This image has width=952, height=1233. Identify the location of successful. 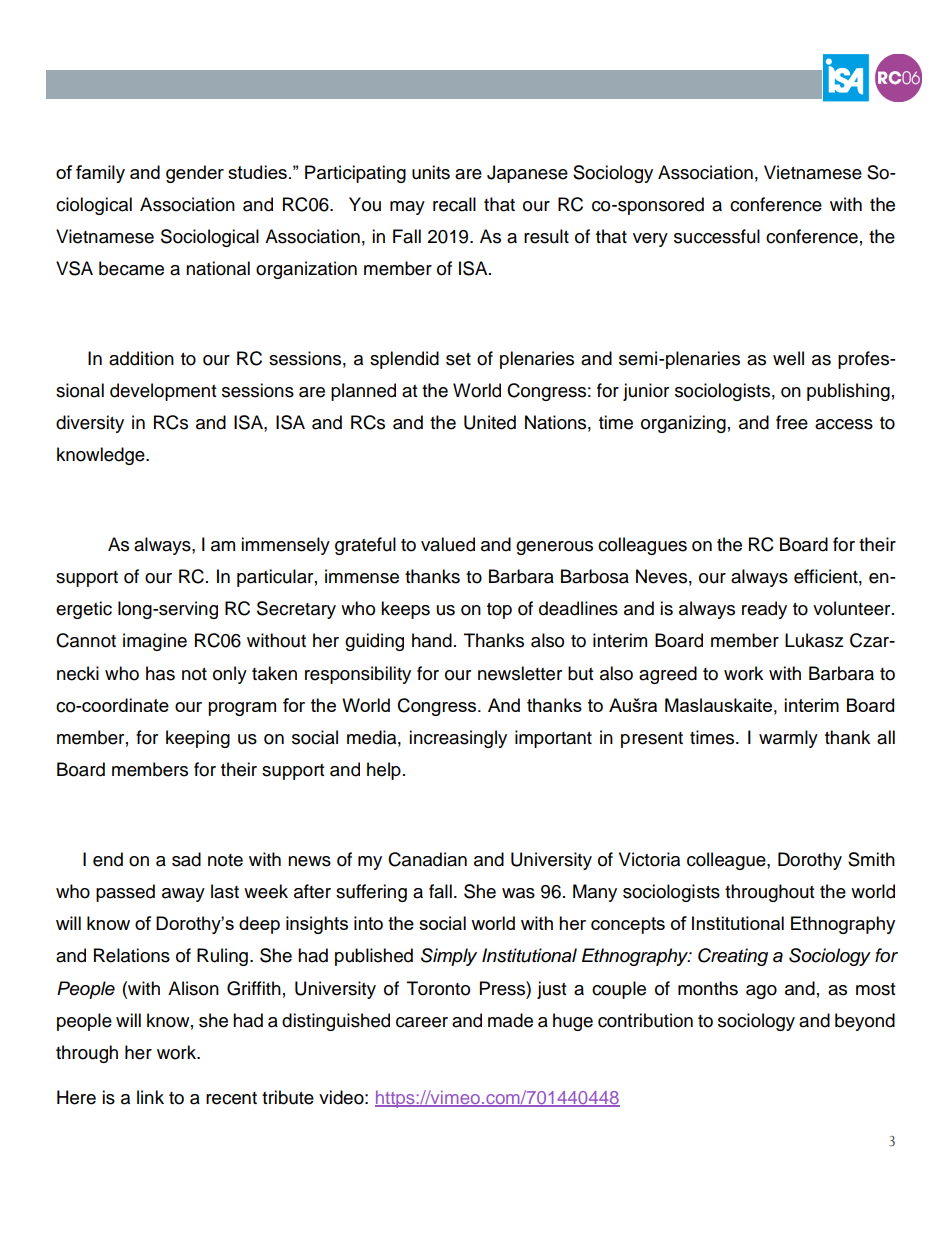
(717, 236).
